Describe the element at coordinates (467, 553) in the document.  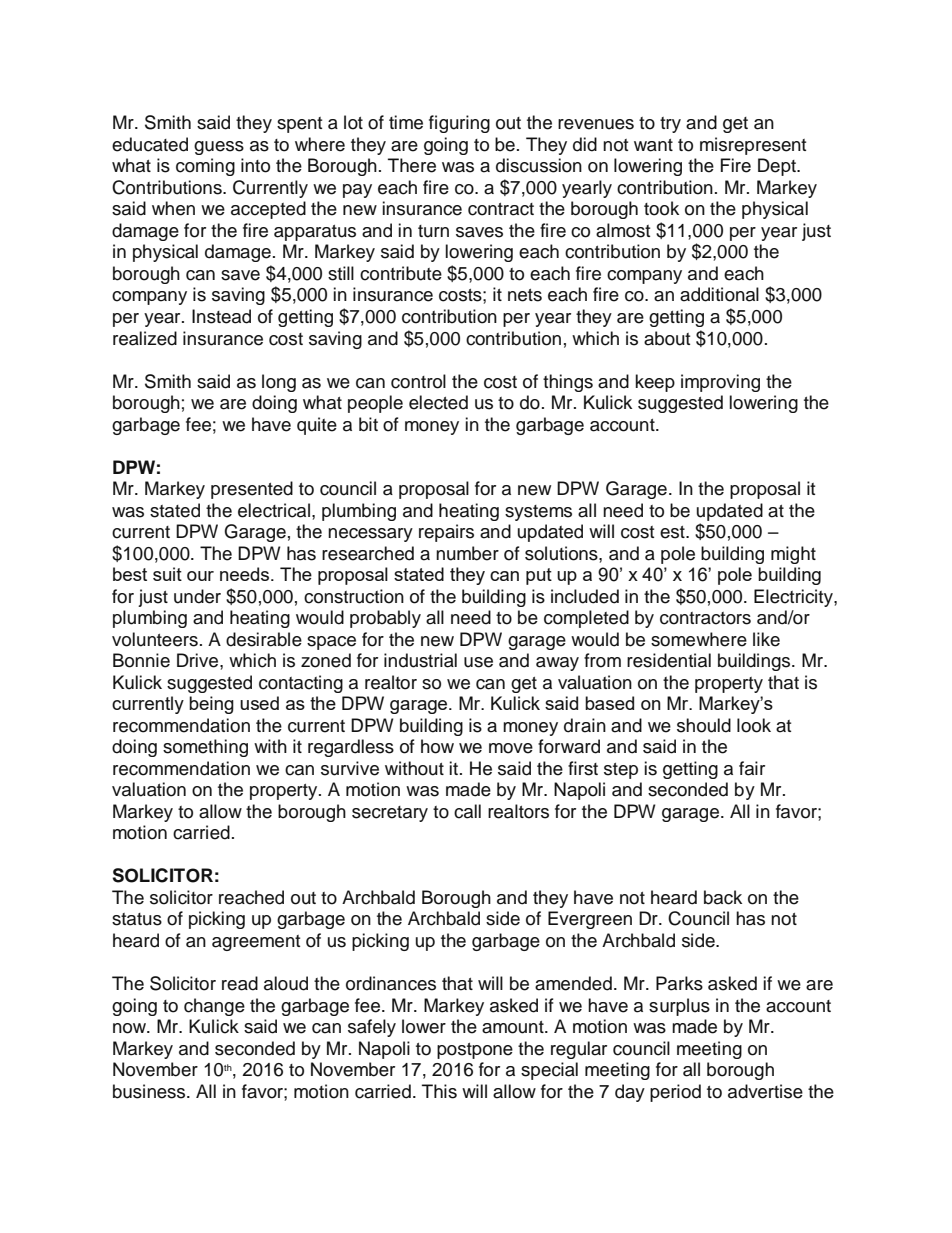
I see `number` at that location.
